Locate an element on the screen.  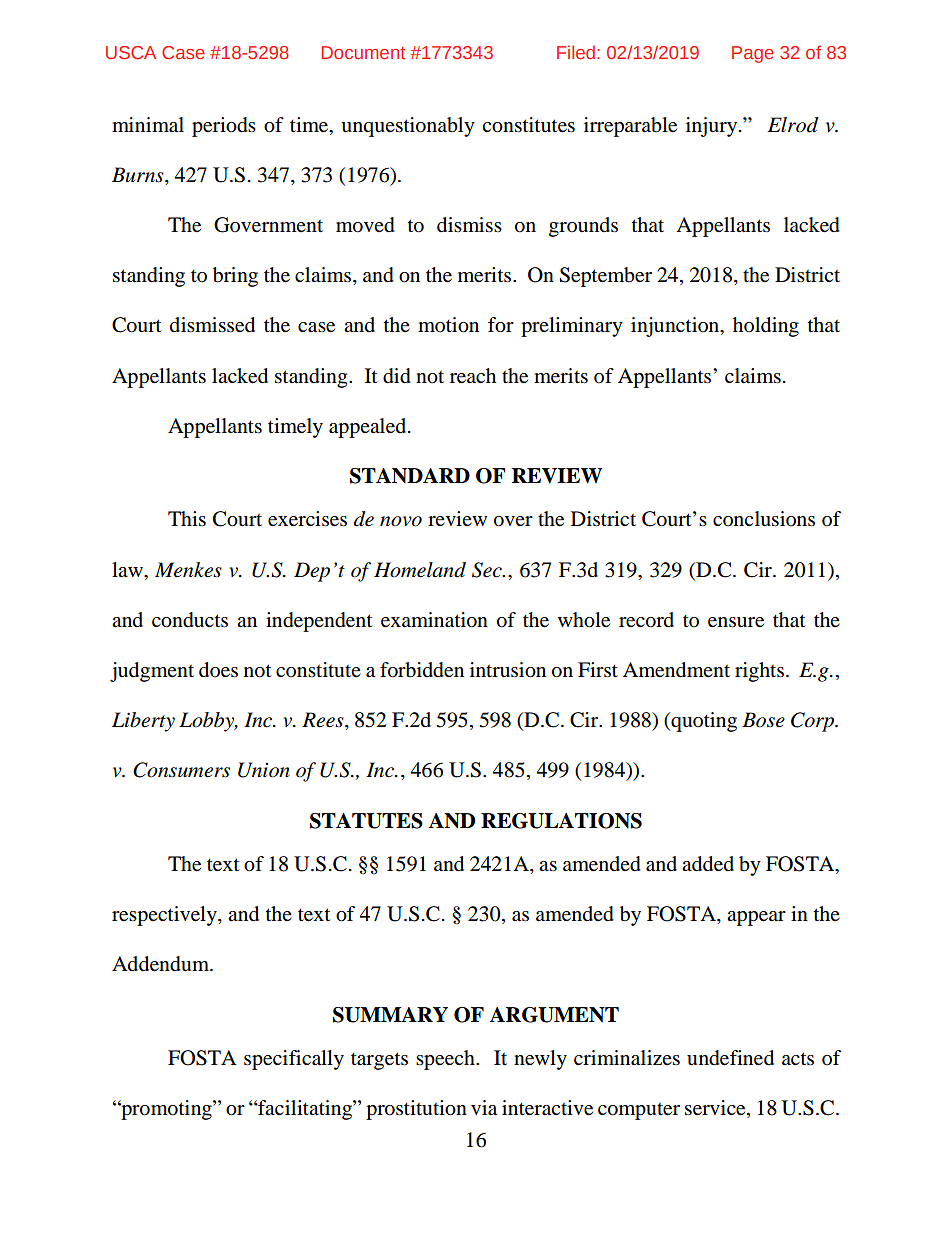
speech is located at coordinates (446, 1060).
